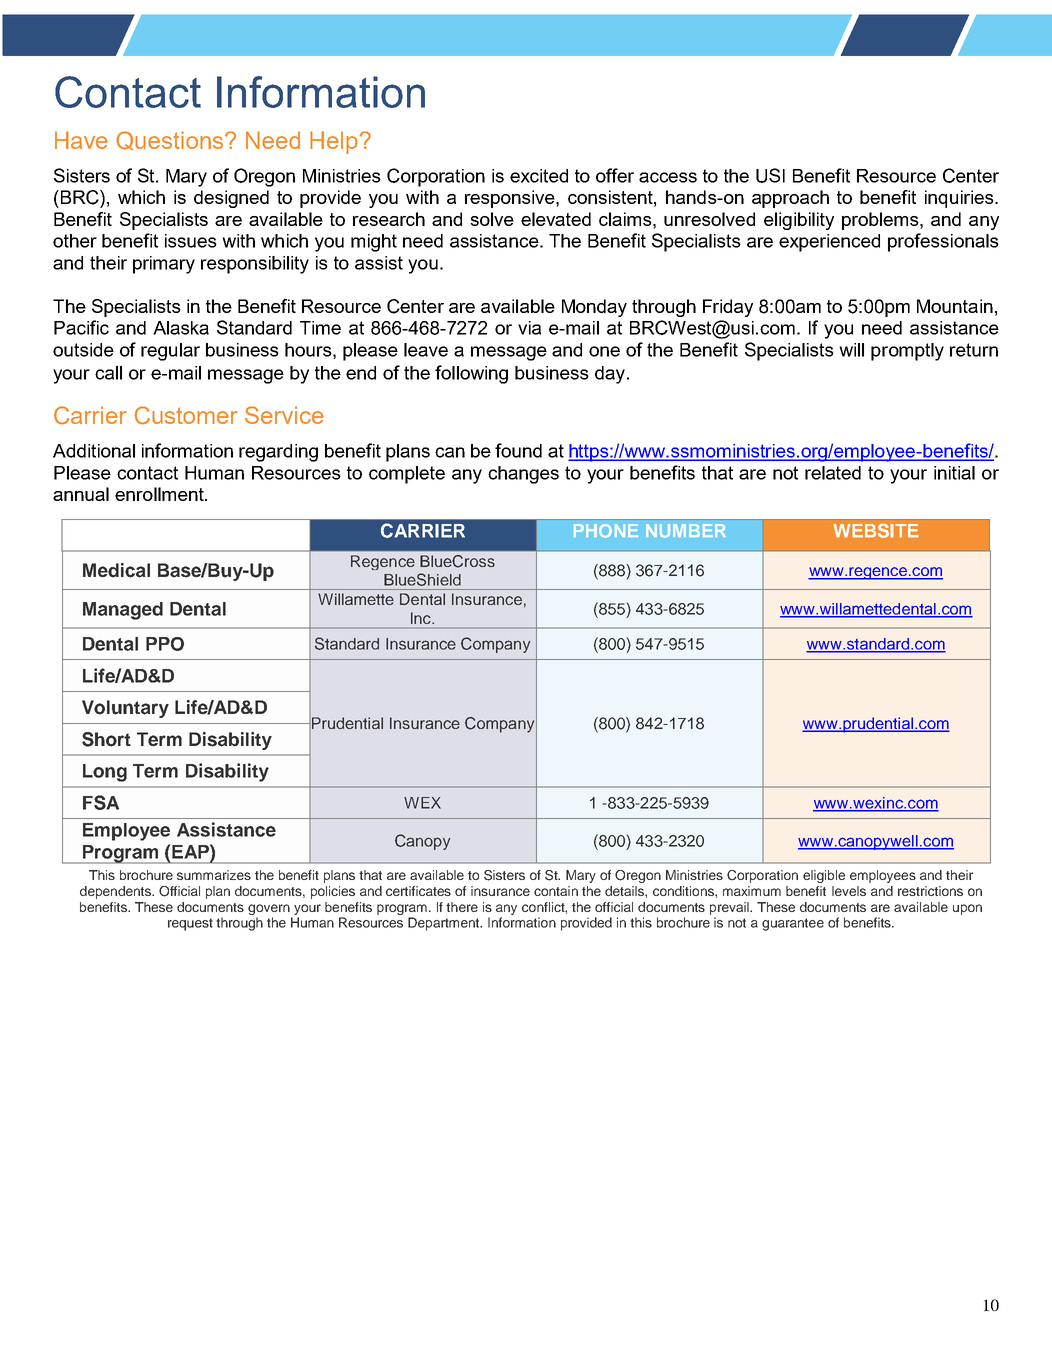  I want to click on PHONE, so click(606, 531).
